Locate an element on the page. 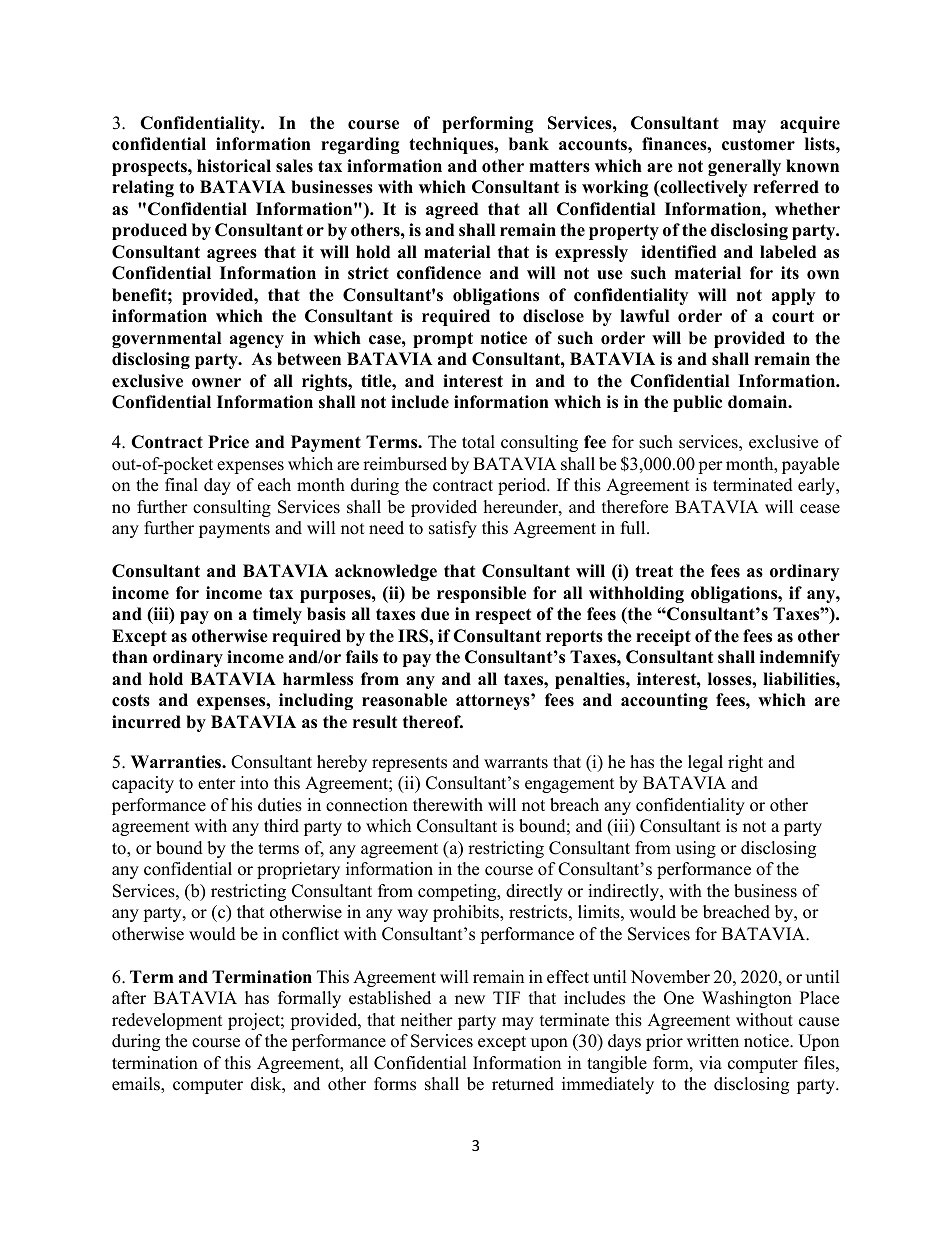  legal is located at coordinates (705, 763).
